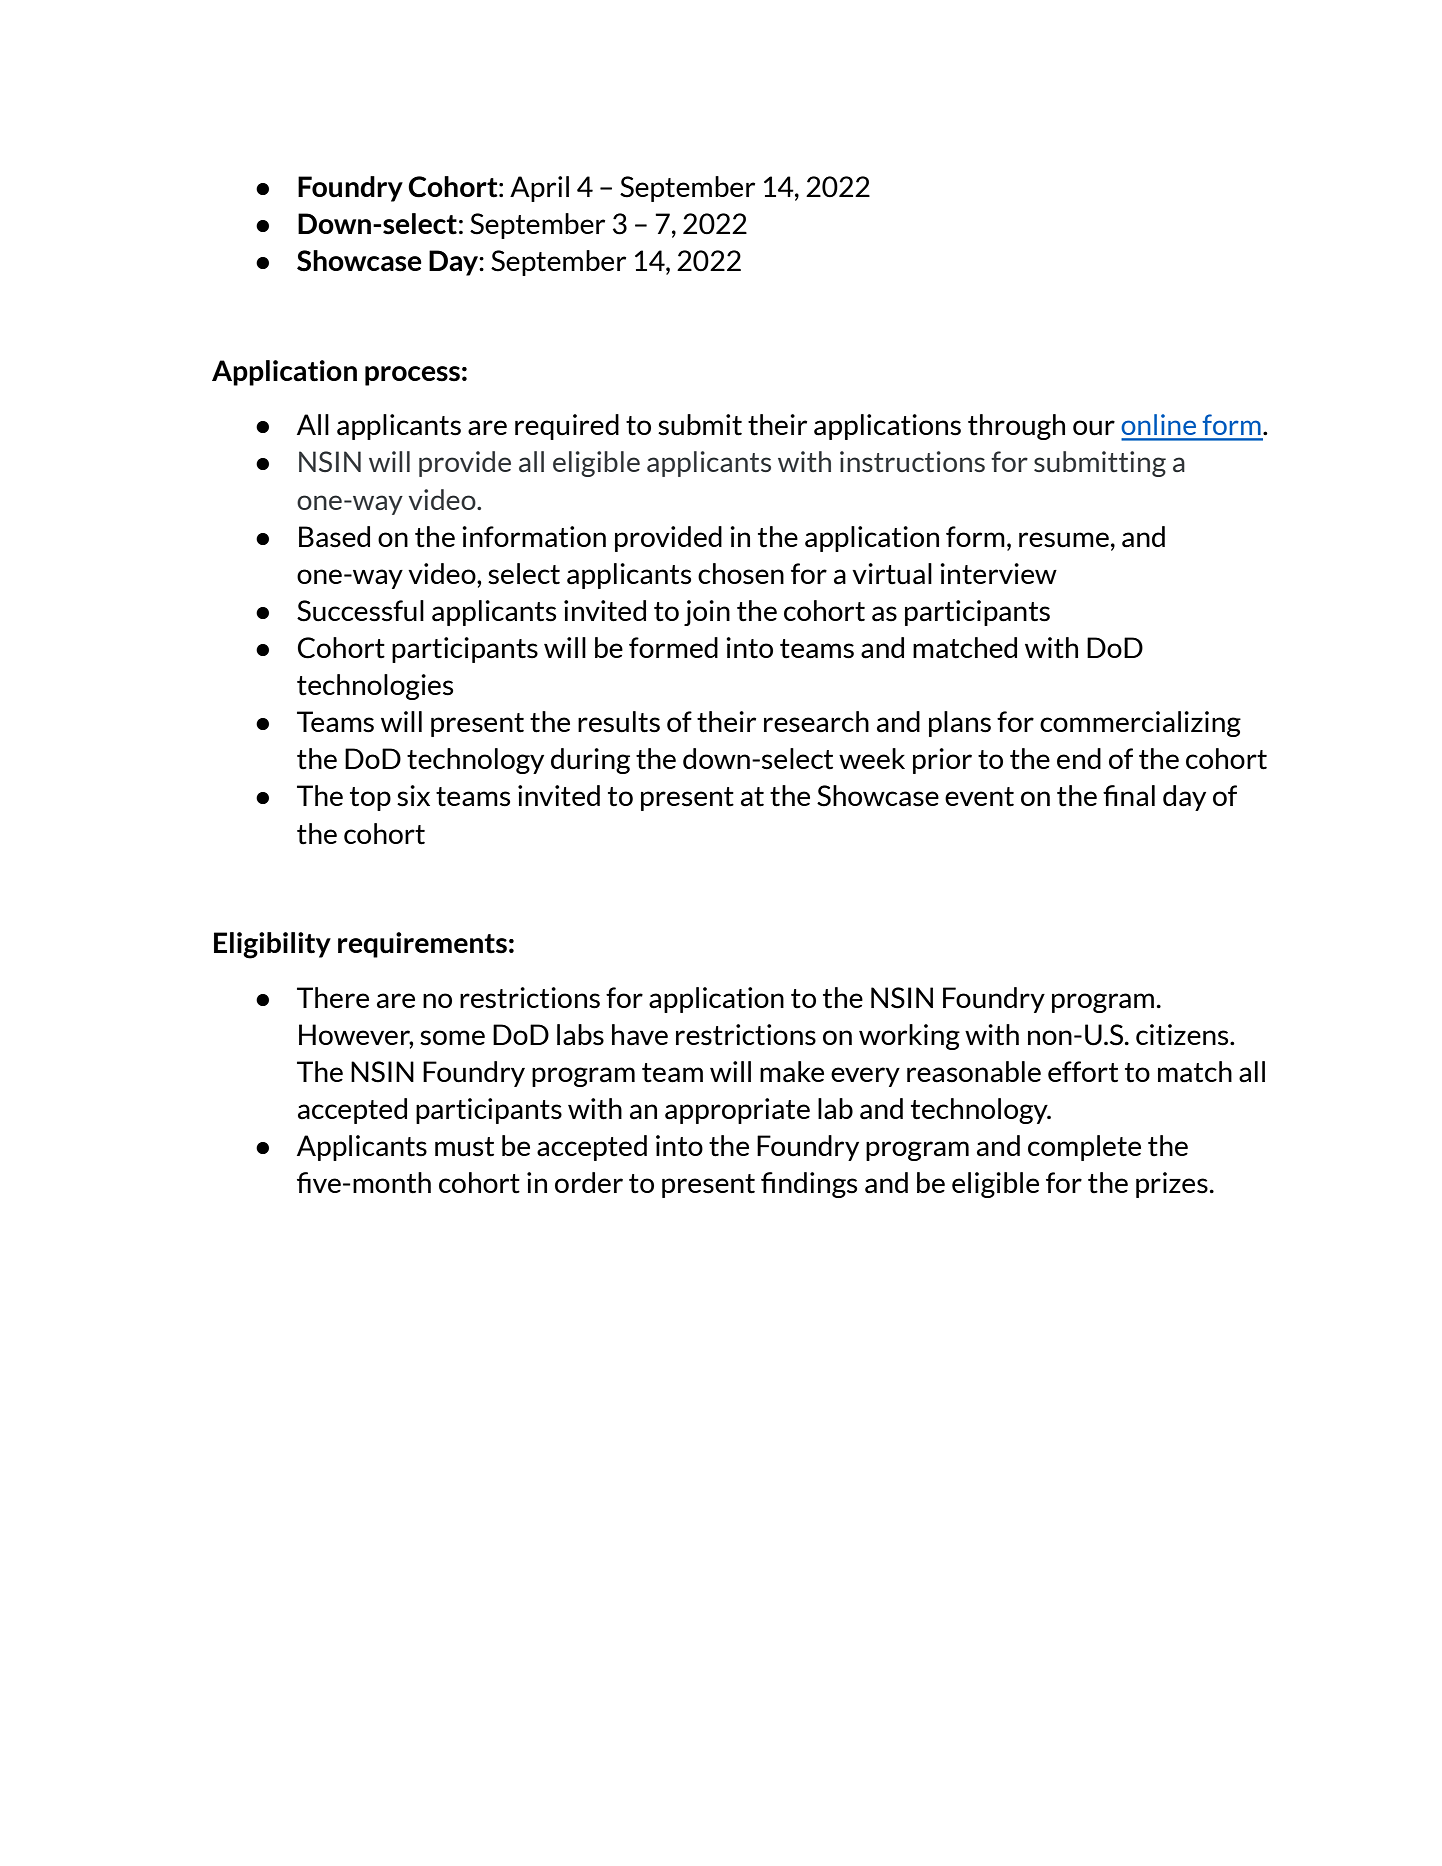 This document has width=1442, height=1866. I want to click on final, so click(1129, 796).
